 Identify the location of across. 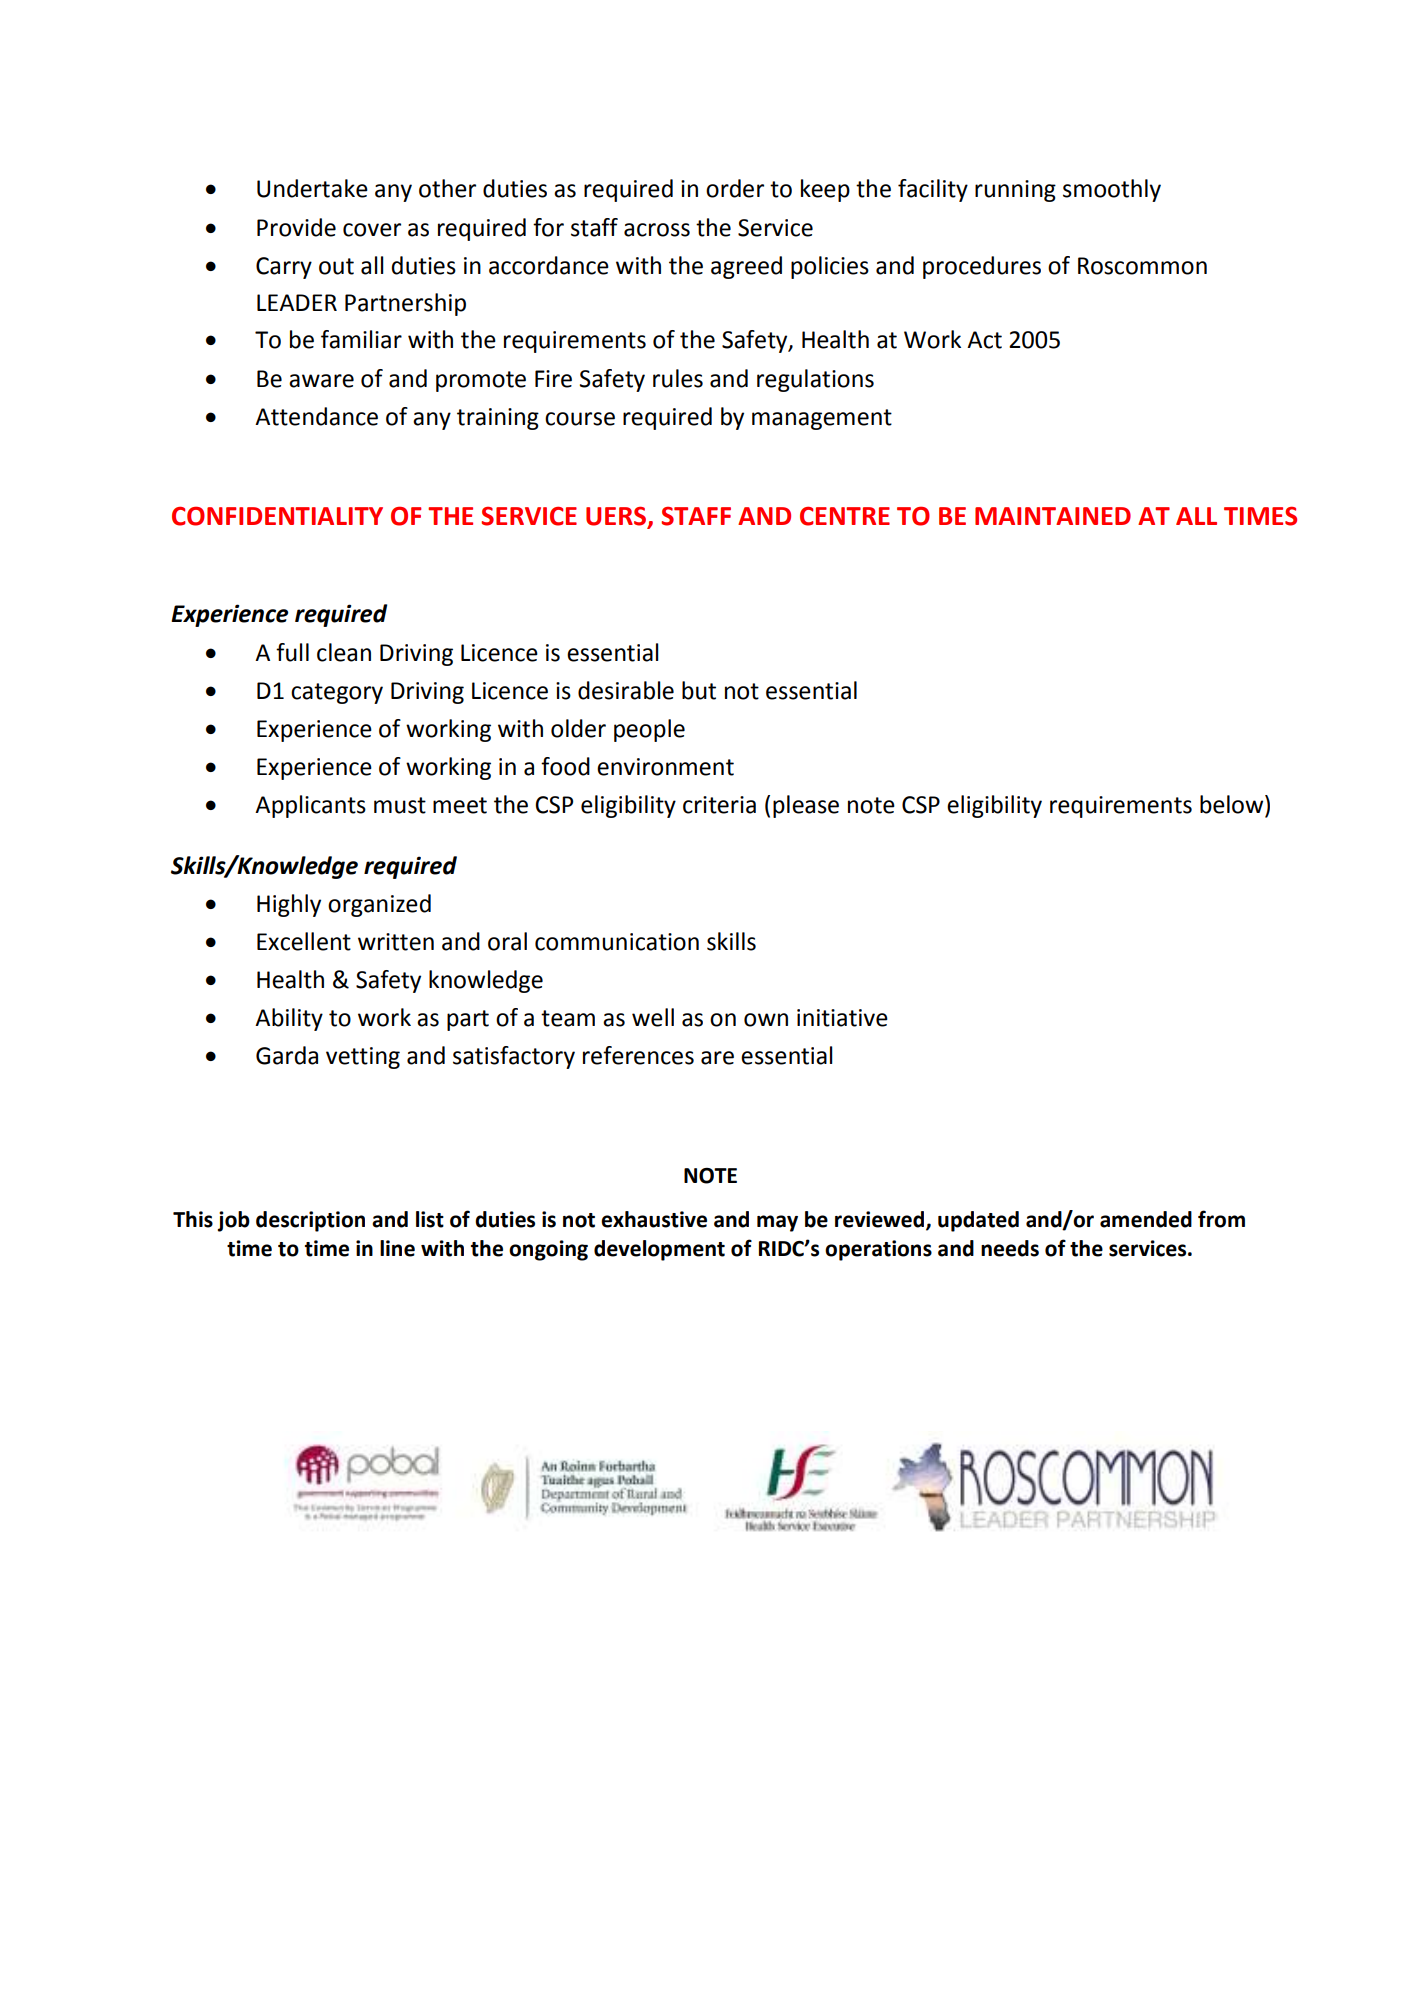
(657, 230).
